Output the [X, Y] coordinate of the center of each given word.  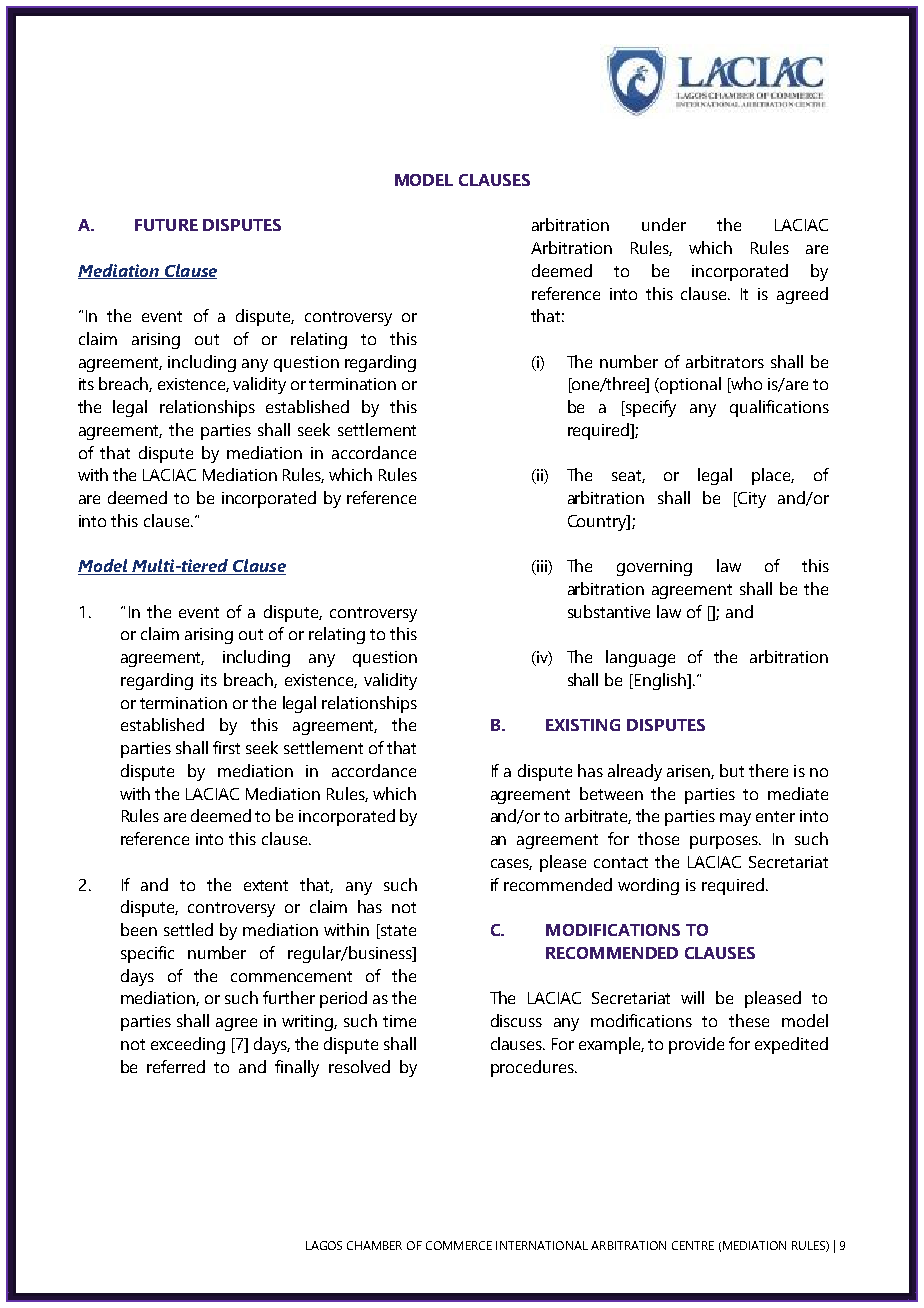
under [664, 224]
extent [266, 885]
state [397, 931]
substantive [609, 611]
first [226, 747]
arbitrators [725, 361]
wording [648, 886]
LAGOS [324, 1245]
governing [654, 568]
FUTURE [166, 225]
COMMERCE [459, 1245]
